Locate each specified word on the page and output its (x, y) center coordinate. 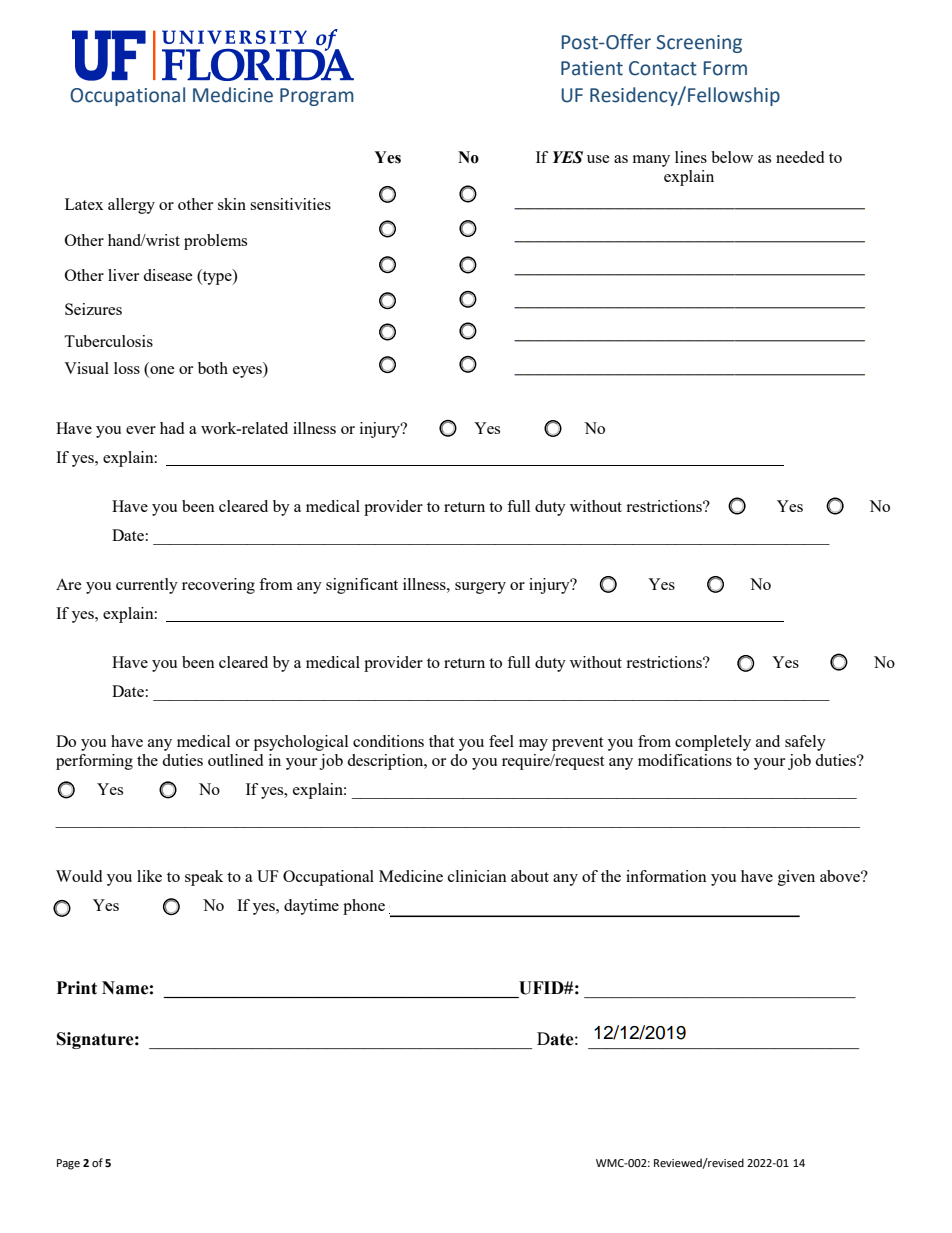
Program (317, 97)
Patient (592, 68)
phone (364, 907)
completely (713, 743)
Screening (699, 44)
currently (147, 586)
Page (68, 1164)
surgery (480, 588)
